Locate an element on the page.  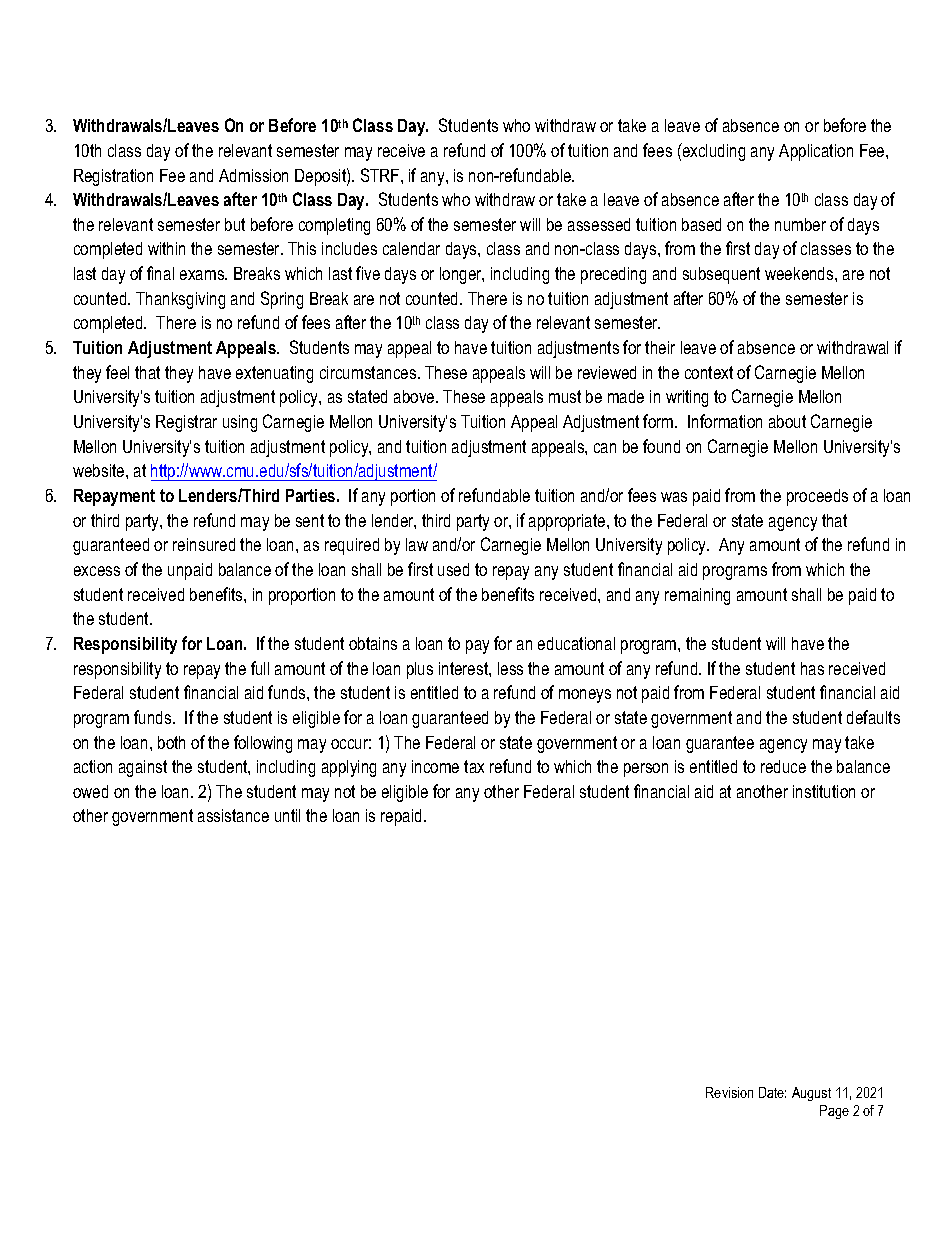
Date is located at coordinates (772, 1092).
